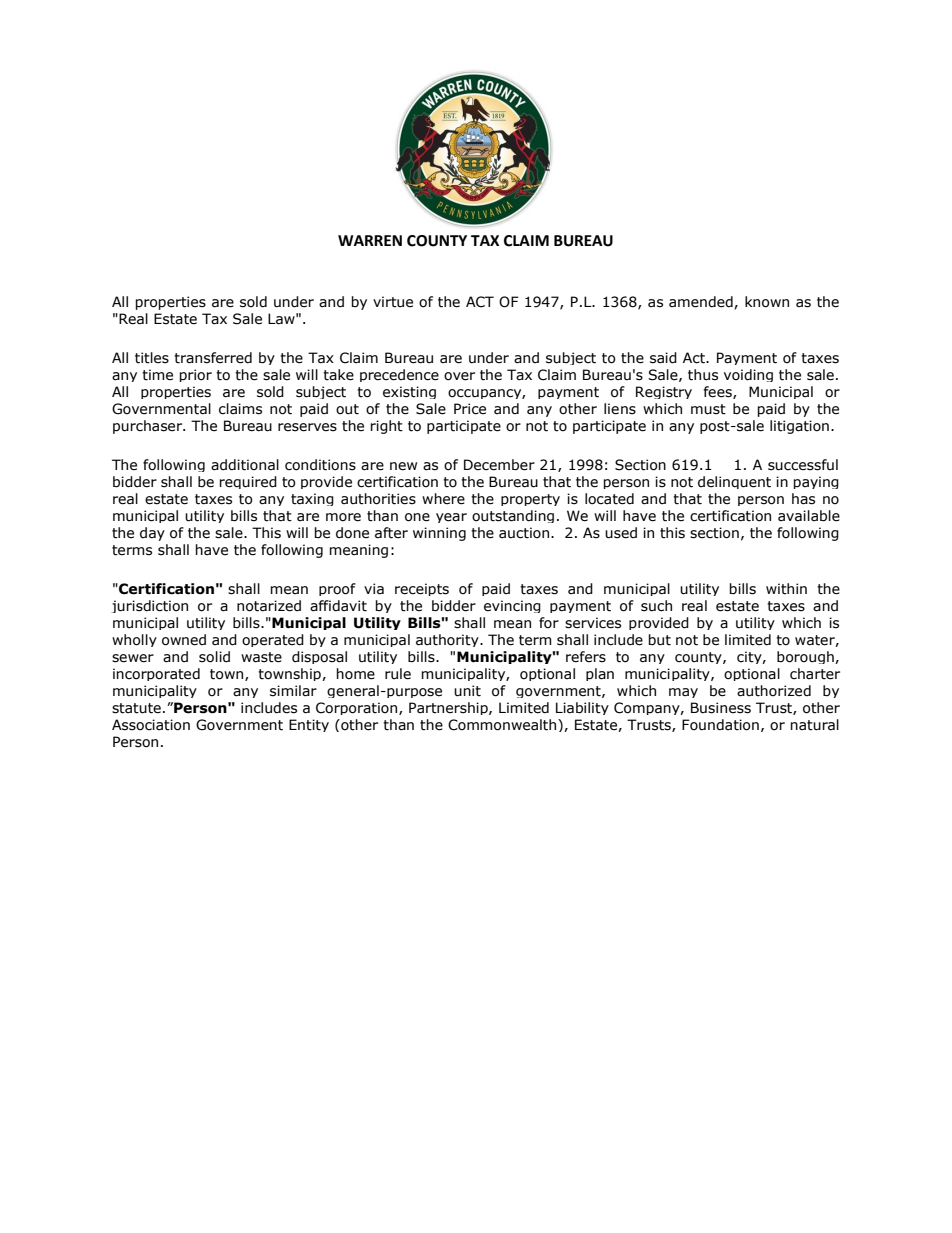  What do you see at coordinates (399, 375) in the screenshot?
I see `precedence` at bounding box center [399, 375].
